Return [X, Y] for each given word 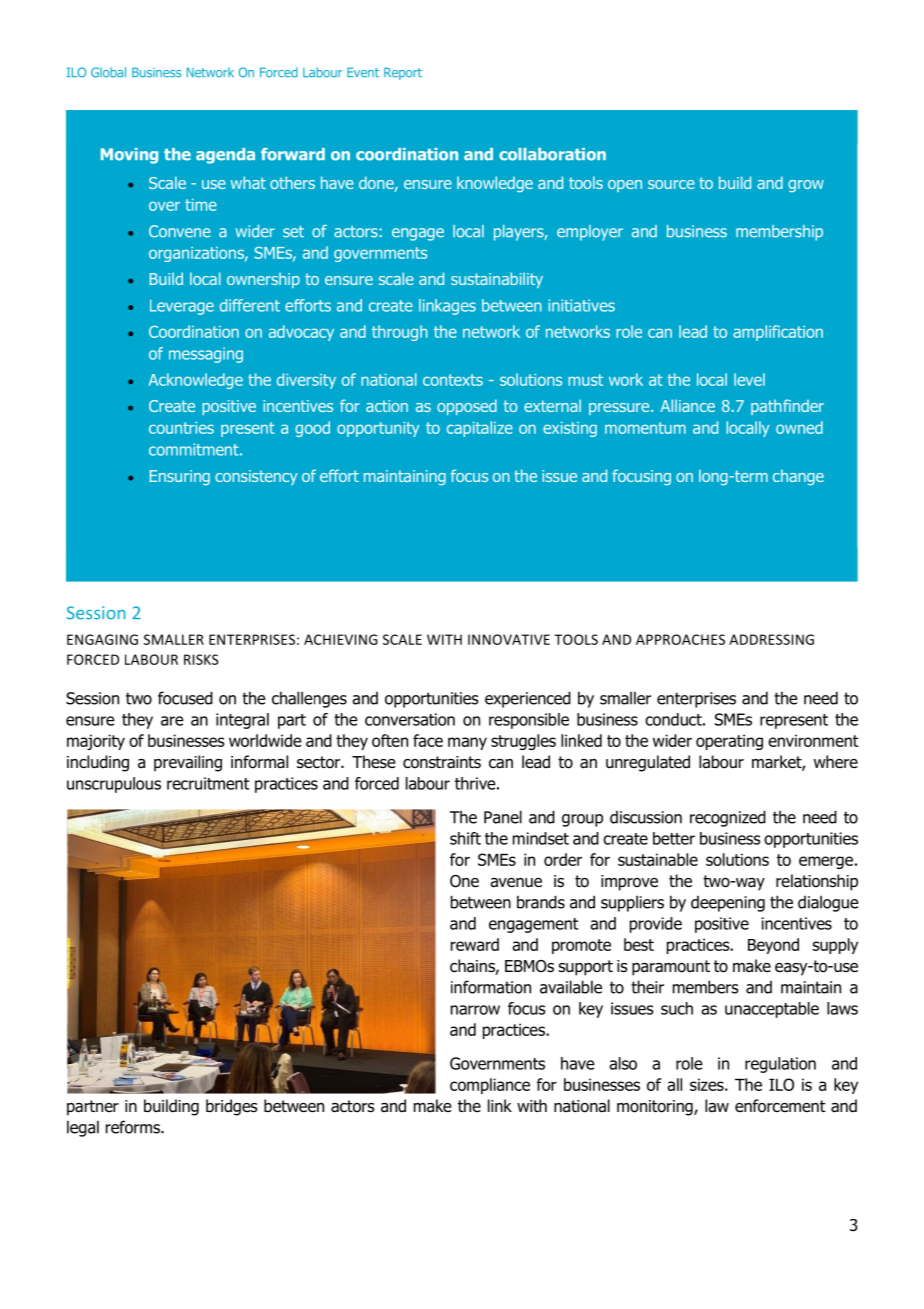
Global [108, 72]
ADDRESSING [771, 639]
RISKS [201, 659]
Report [403, 73]
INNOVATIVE [509, 639]
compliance [490, 1086]
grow [806, 186]
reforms [134, 1127]
